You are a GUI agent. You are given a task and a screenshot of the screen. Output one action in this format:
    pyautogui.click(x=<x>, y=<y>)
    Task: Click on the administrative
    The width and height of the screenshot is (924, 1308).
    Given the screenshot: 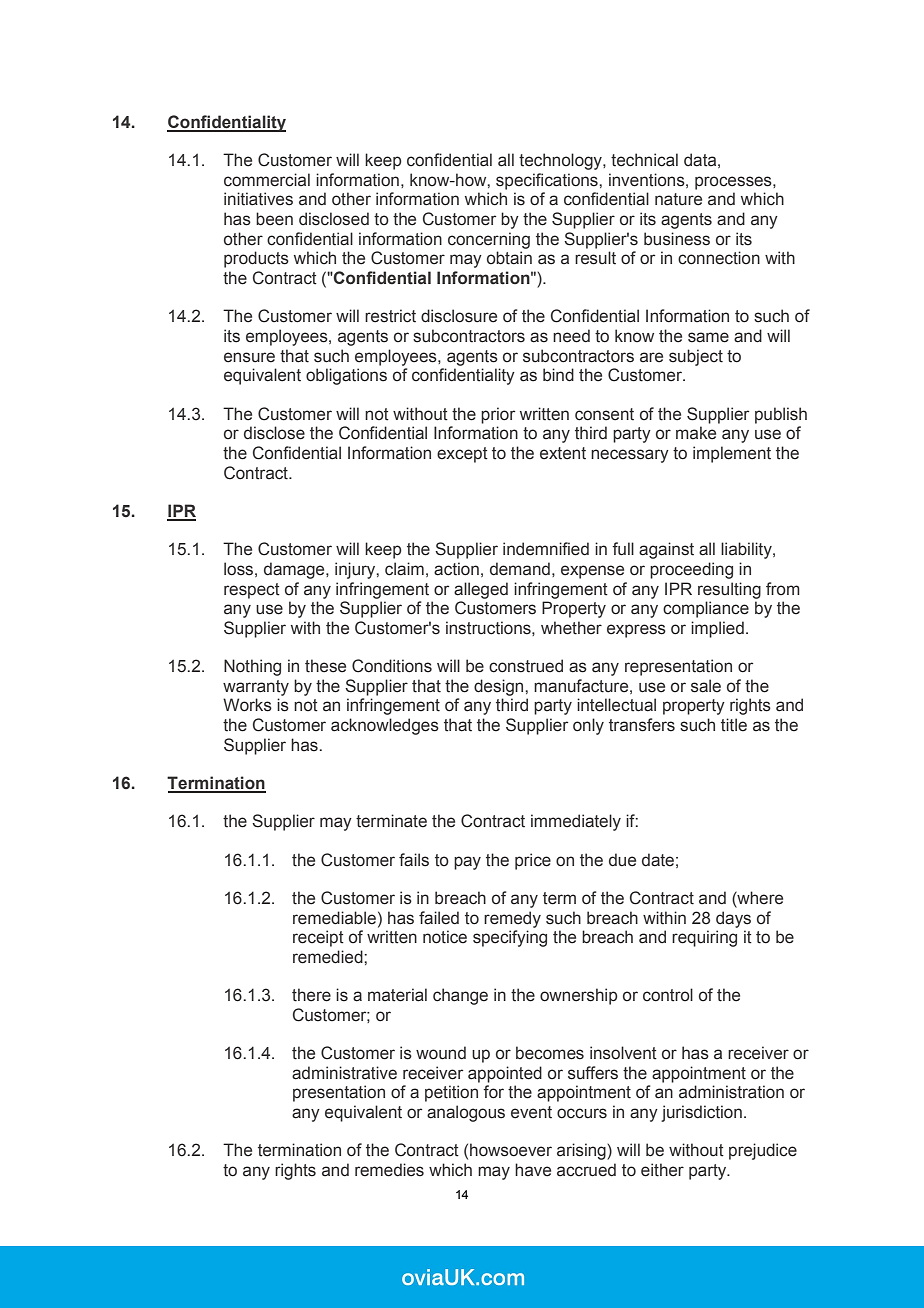 What is the action you would take?
    pyautogui.click(x=344, y=1073)
